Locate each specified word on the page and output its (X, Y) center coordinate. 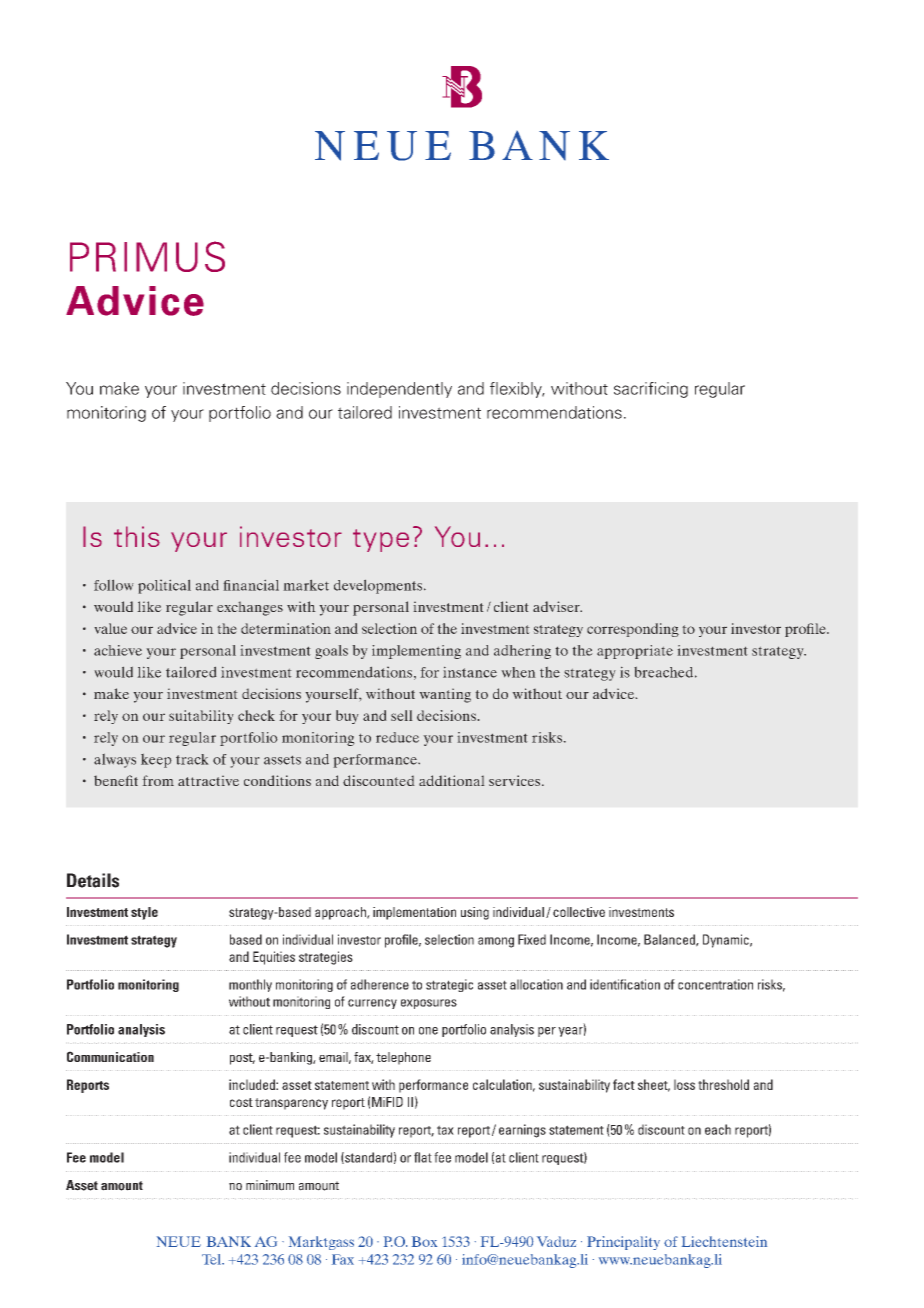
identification (625, 984)
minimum (270, 1185)
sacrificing (651, 390)
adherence (380, 984)
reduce (397, 737)
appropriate (635, 652)
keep (156, 760)
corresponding (633, 630)
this (137, 536)
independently (399, 390)
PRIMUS (147, 256)
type (381, 540)
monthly (250, 985)
